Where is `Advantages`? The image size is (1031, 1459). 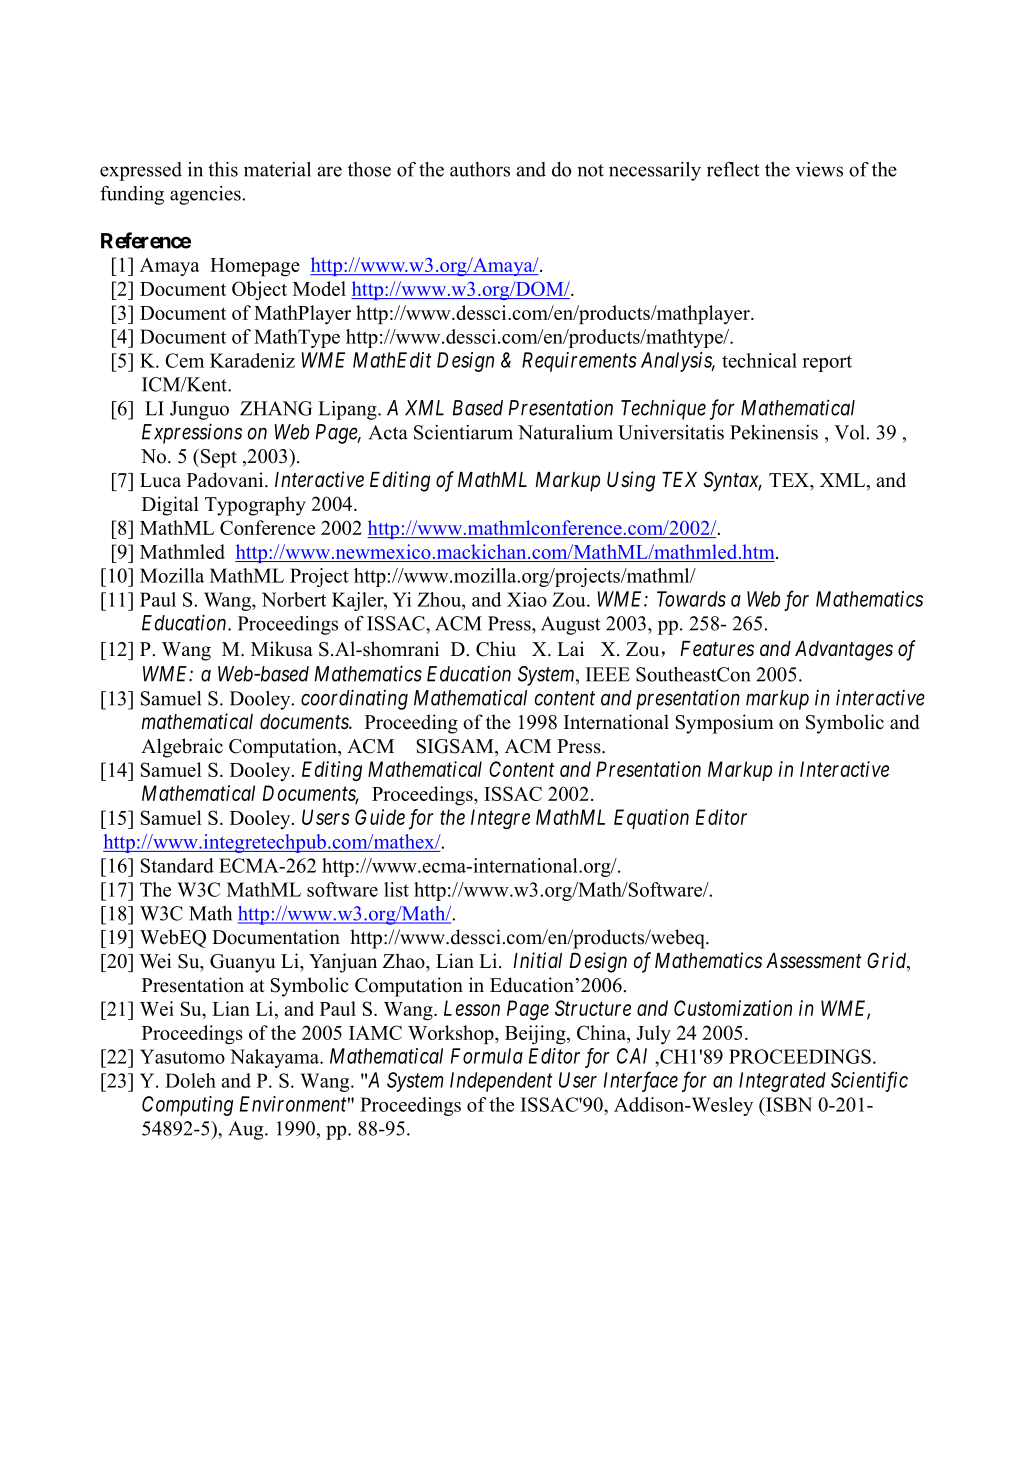 Advantages is located at coordinates (844, 651).
